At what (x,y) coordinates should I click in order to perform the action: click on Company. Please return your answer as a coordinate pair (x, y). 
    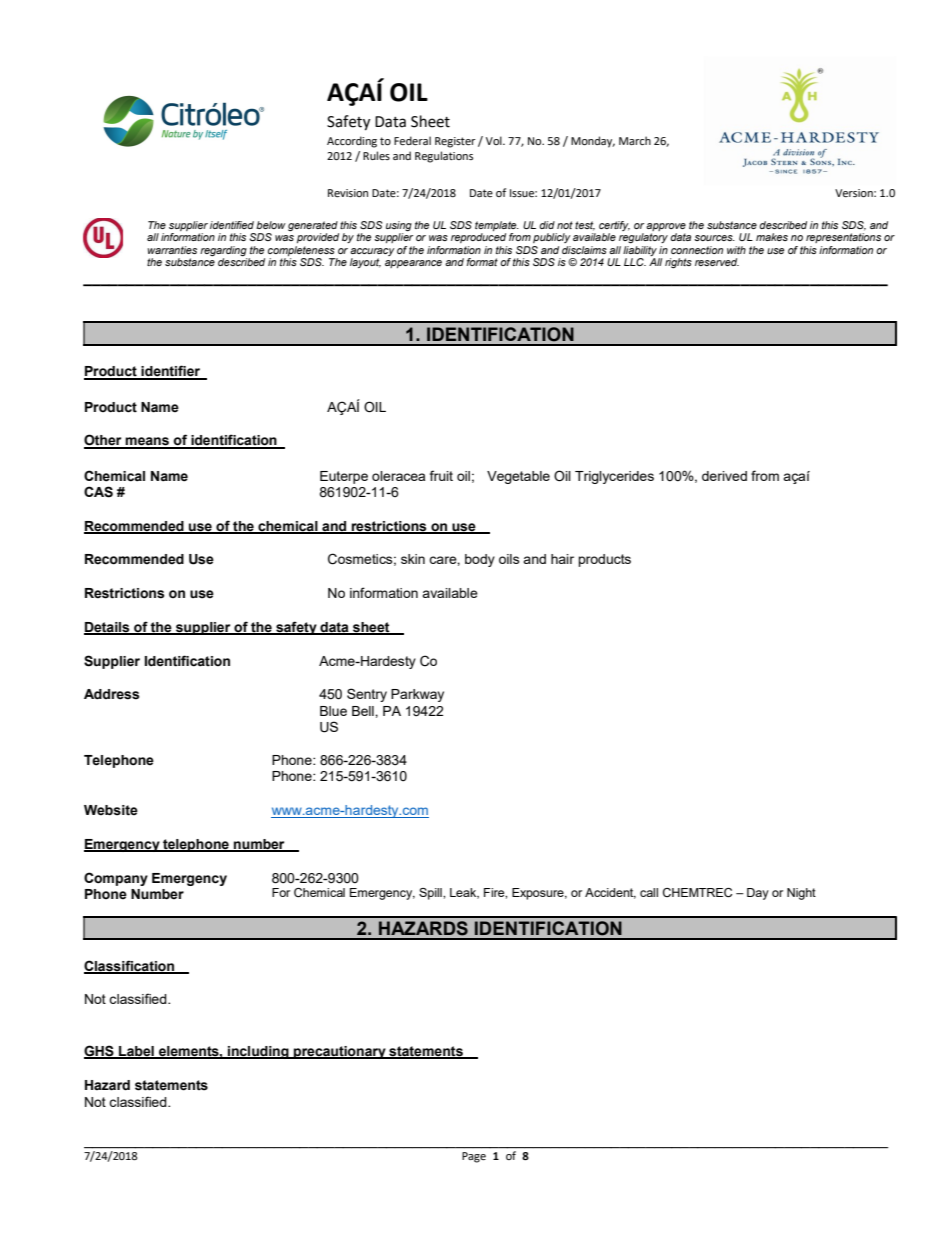
    Looking at the image, I should click on (116, 879).
